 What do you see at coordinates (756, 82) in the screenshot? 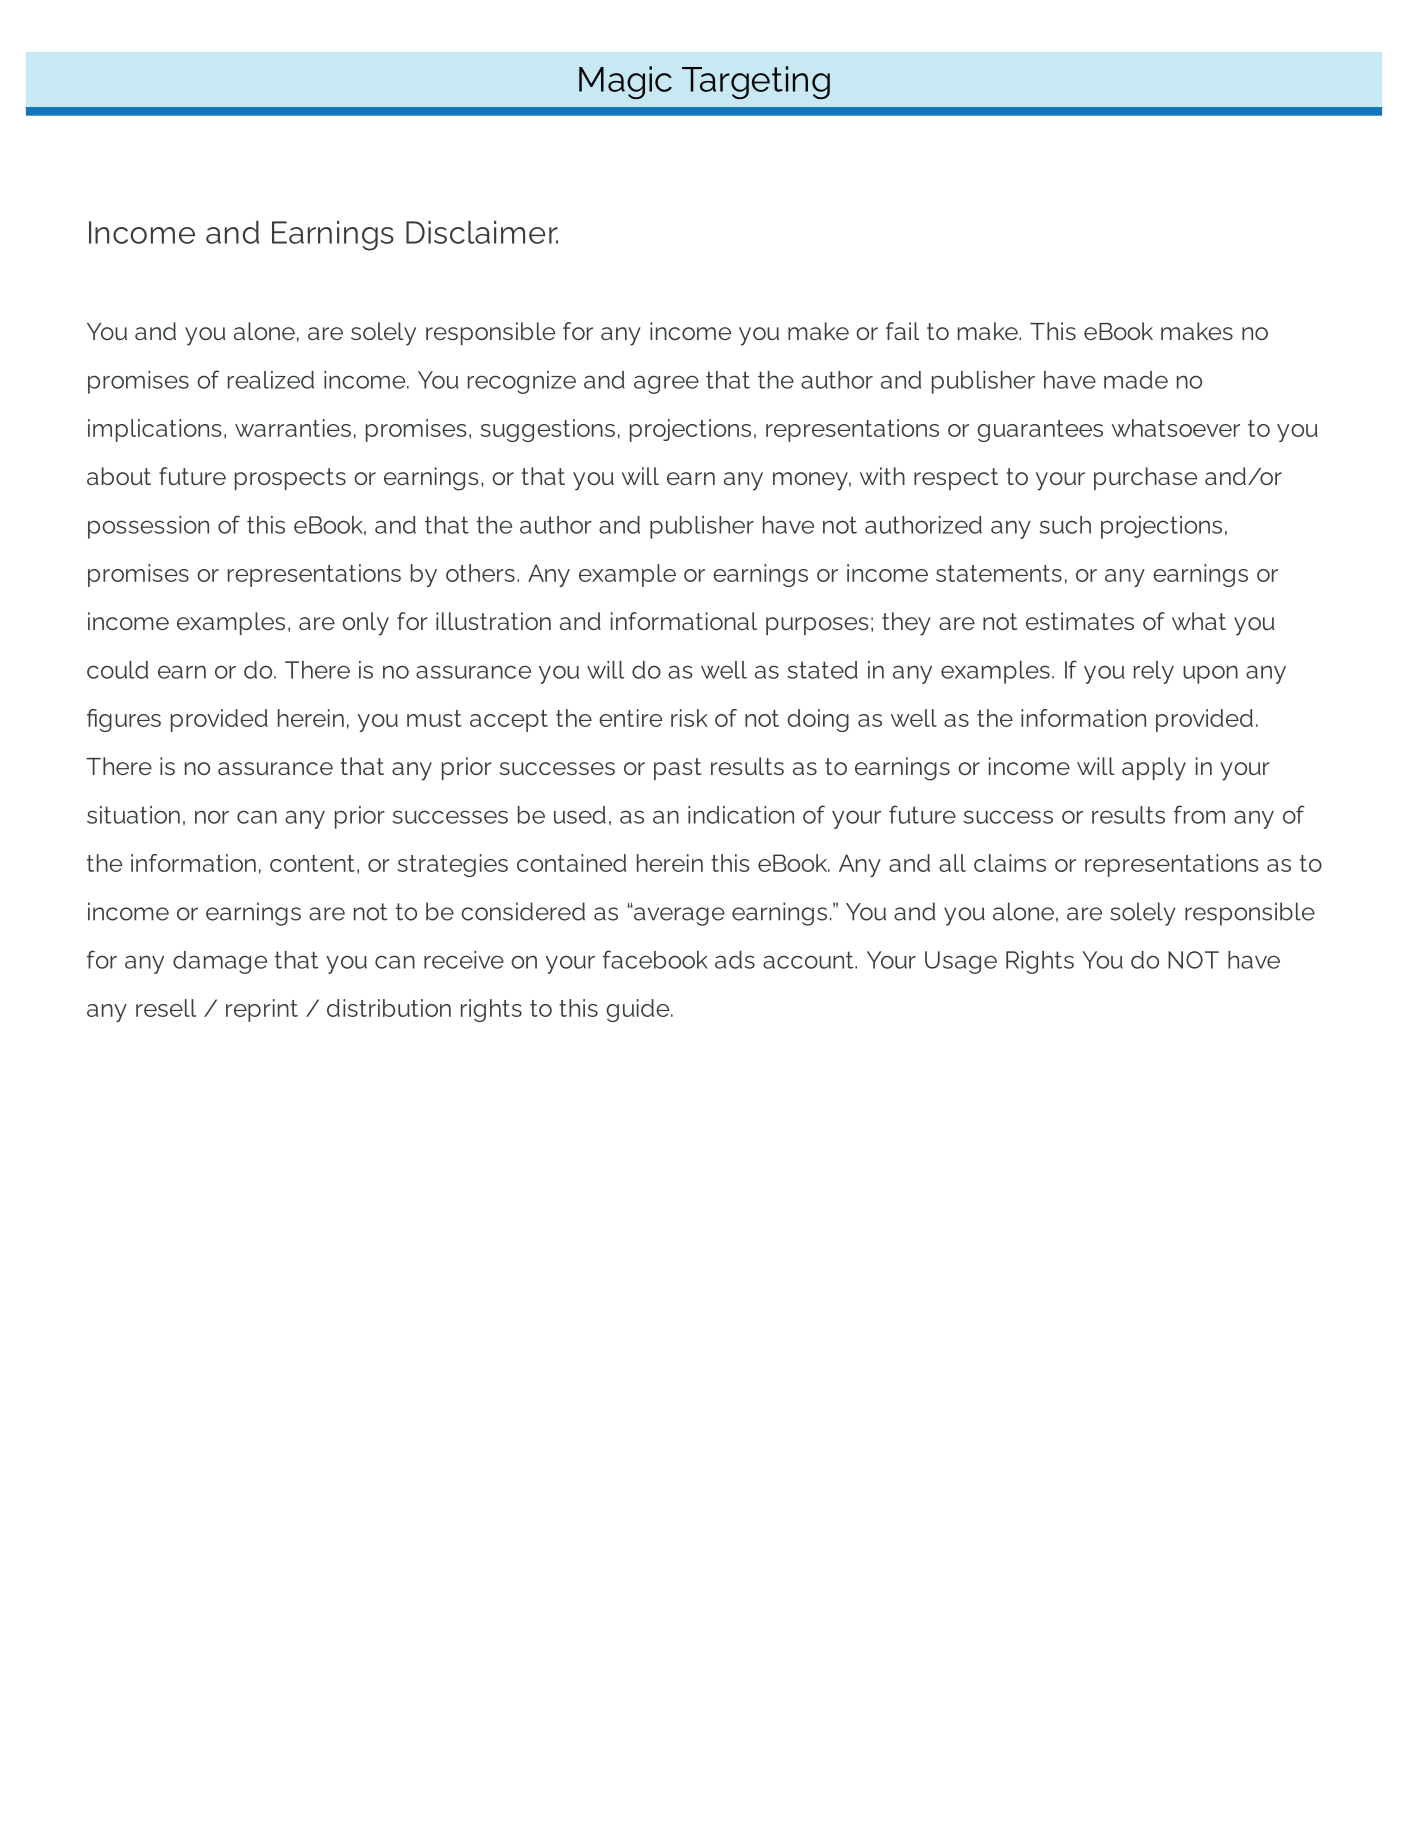
I see `Targeting` at bounding box center [756, 82].
